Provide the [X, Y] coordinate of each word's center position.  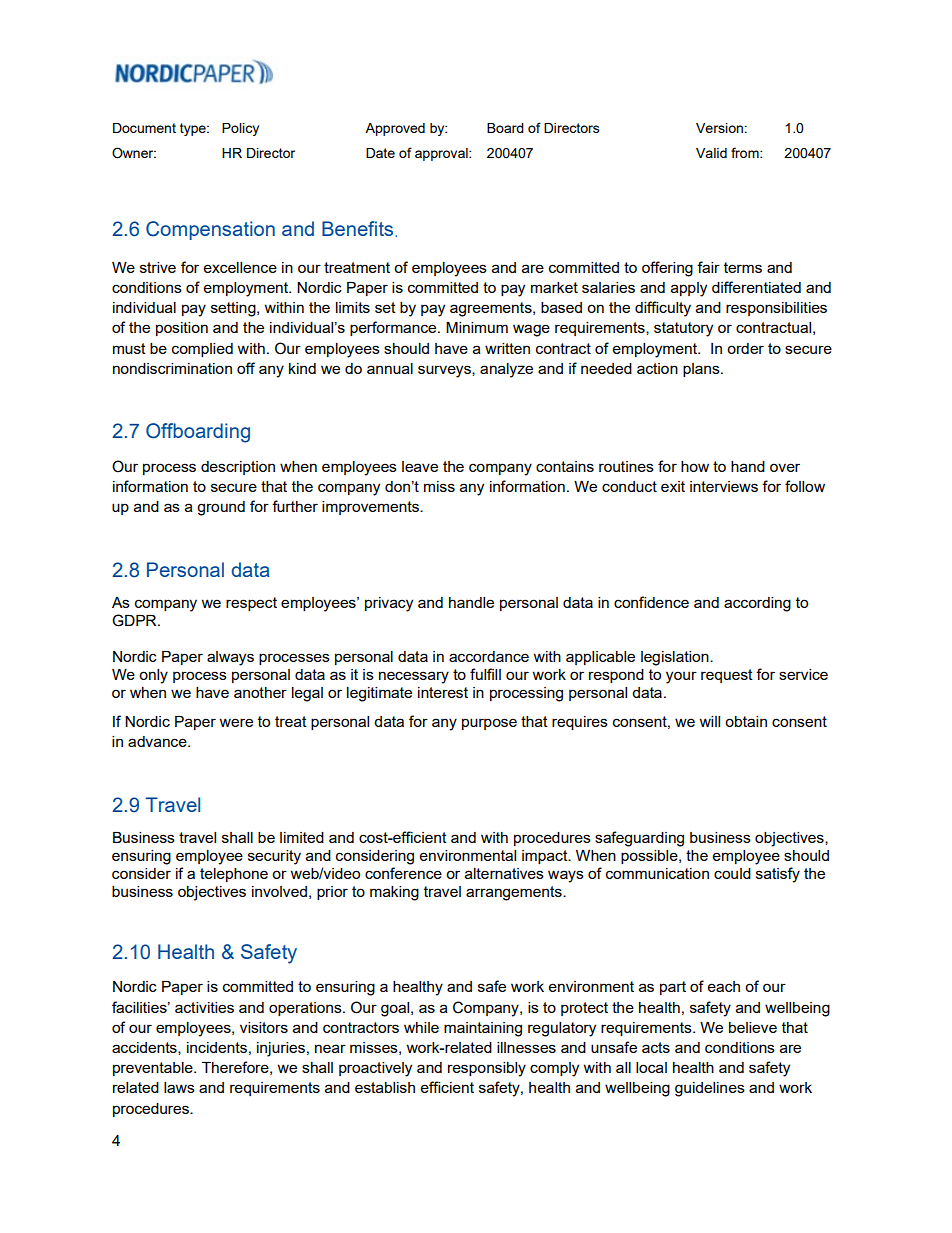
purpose [489, 724]
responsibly [487, 1069]
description [238, 468]
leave [420, 466]
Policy [240, 129]
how [695, 466]
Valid [711, 153]
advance [158, 741]
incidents [217, 1047]
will [710, 721]
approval [442, 154]
